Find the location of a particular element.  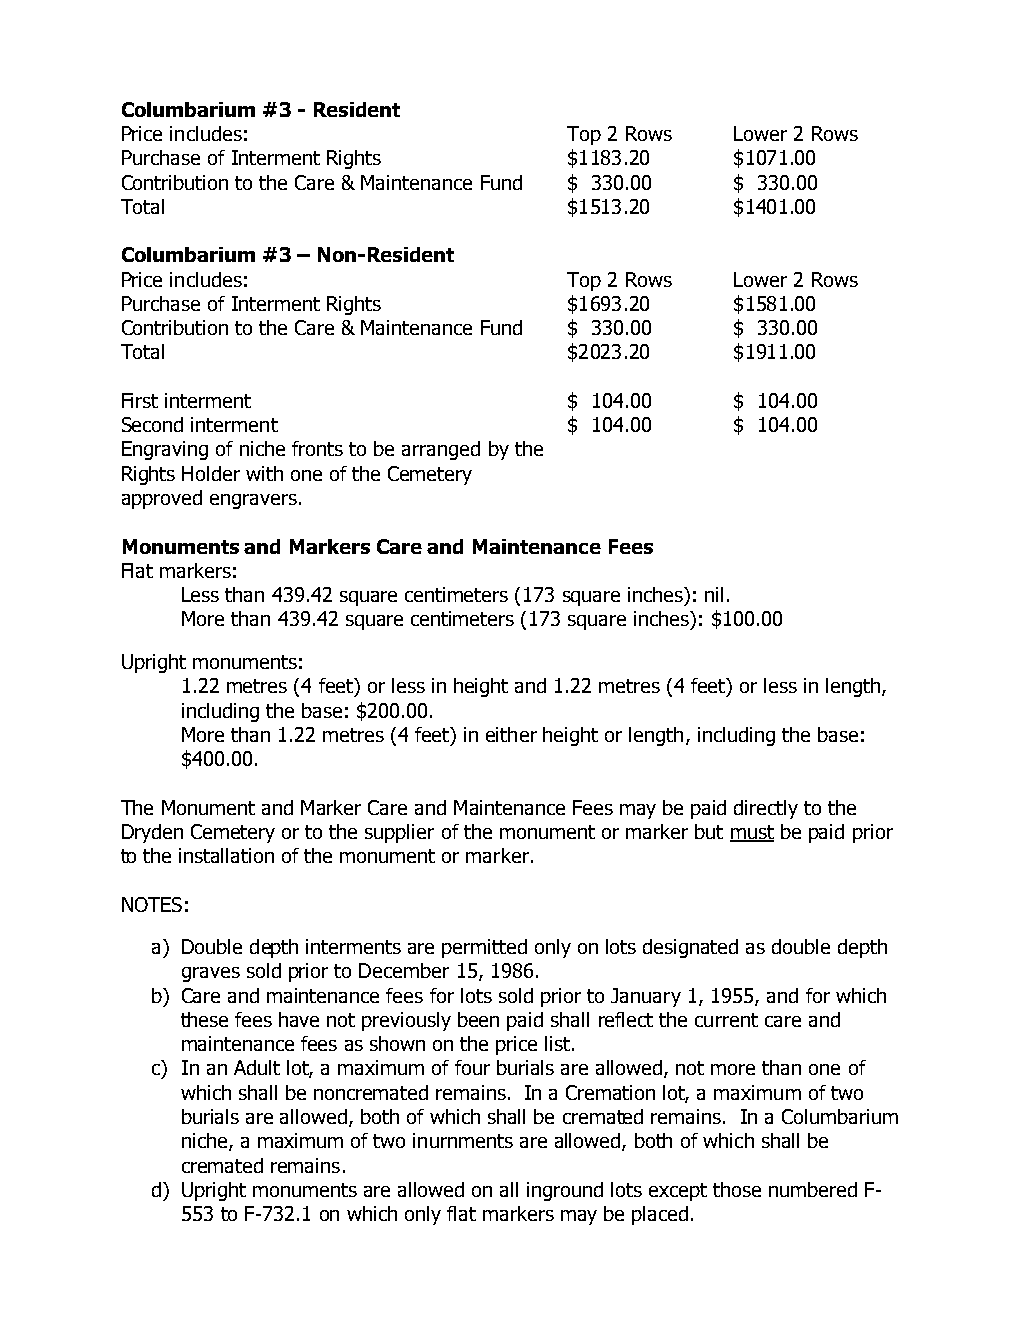

Second is located at coordinates (152, 424).
